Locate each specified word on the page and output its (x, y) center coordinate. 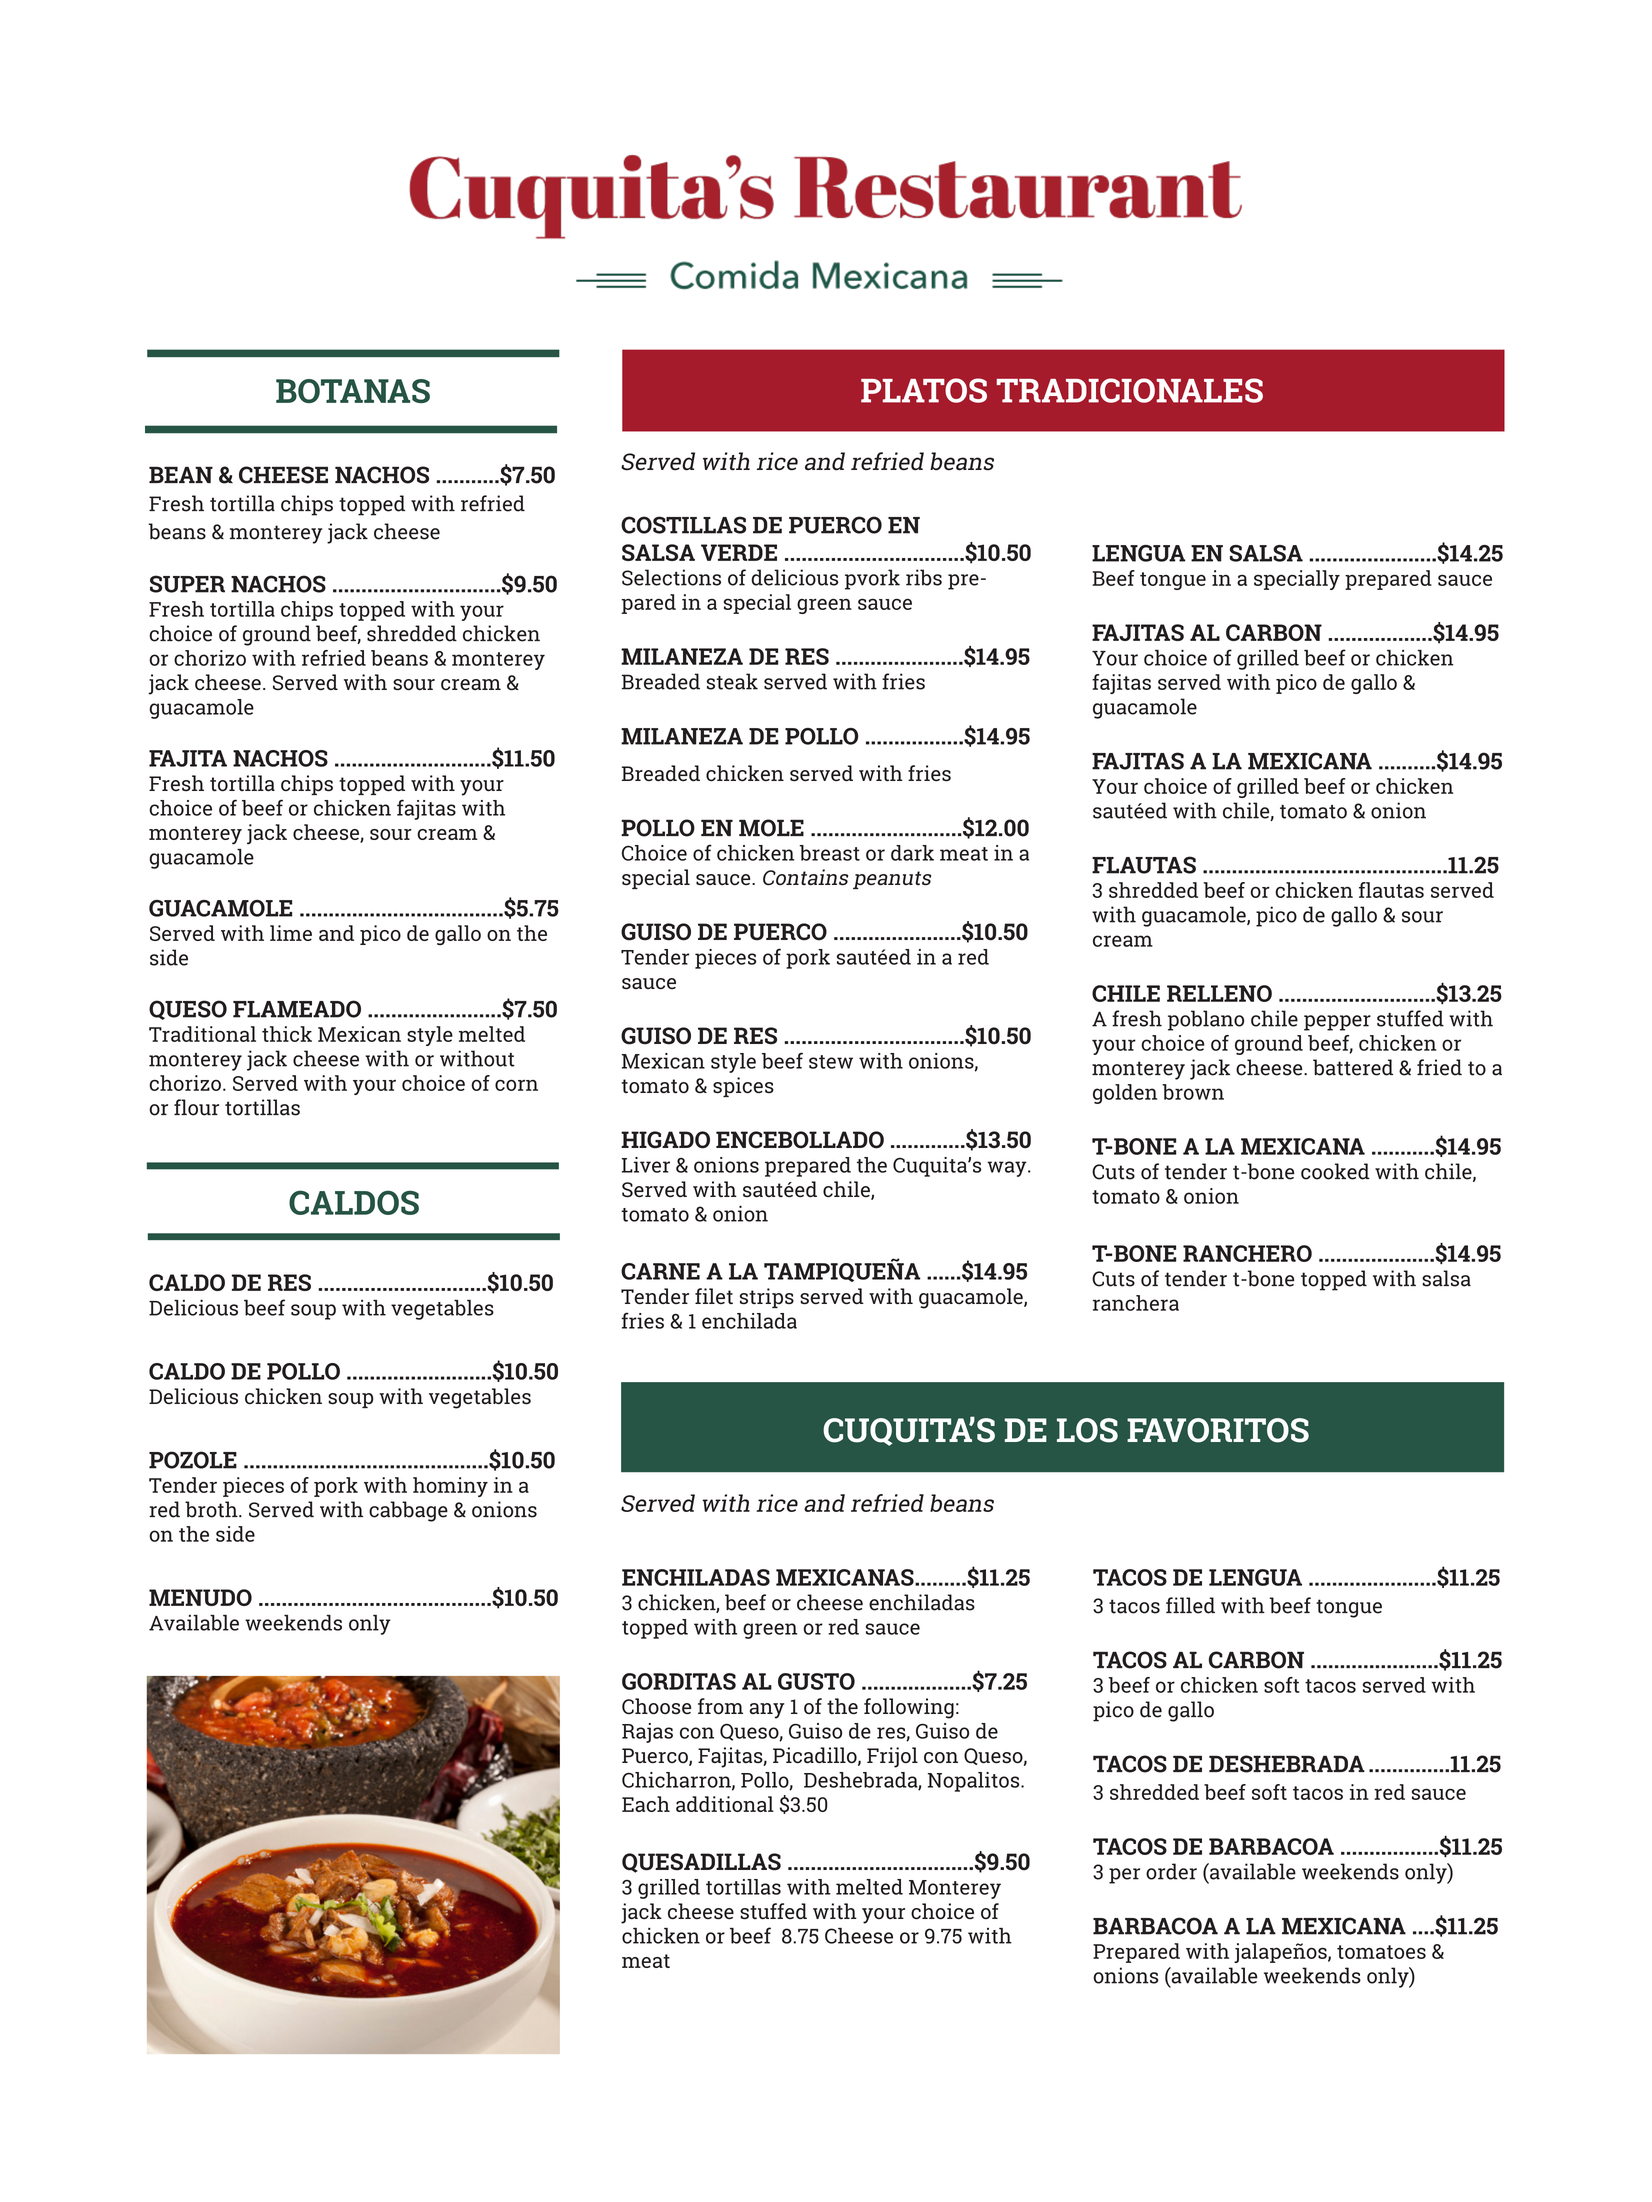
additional (725, 1804)
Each (646, 1804)
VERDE (739, 552)
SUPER (187, 584)
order (1171, 1871)
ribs (924, 577)
